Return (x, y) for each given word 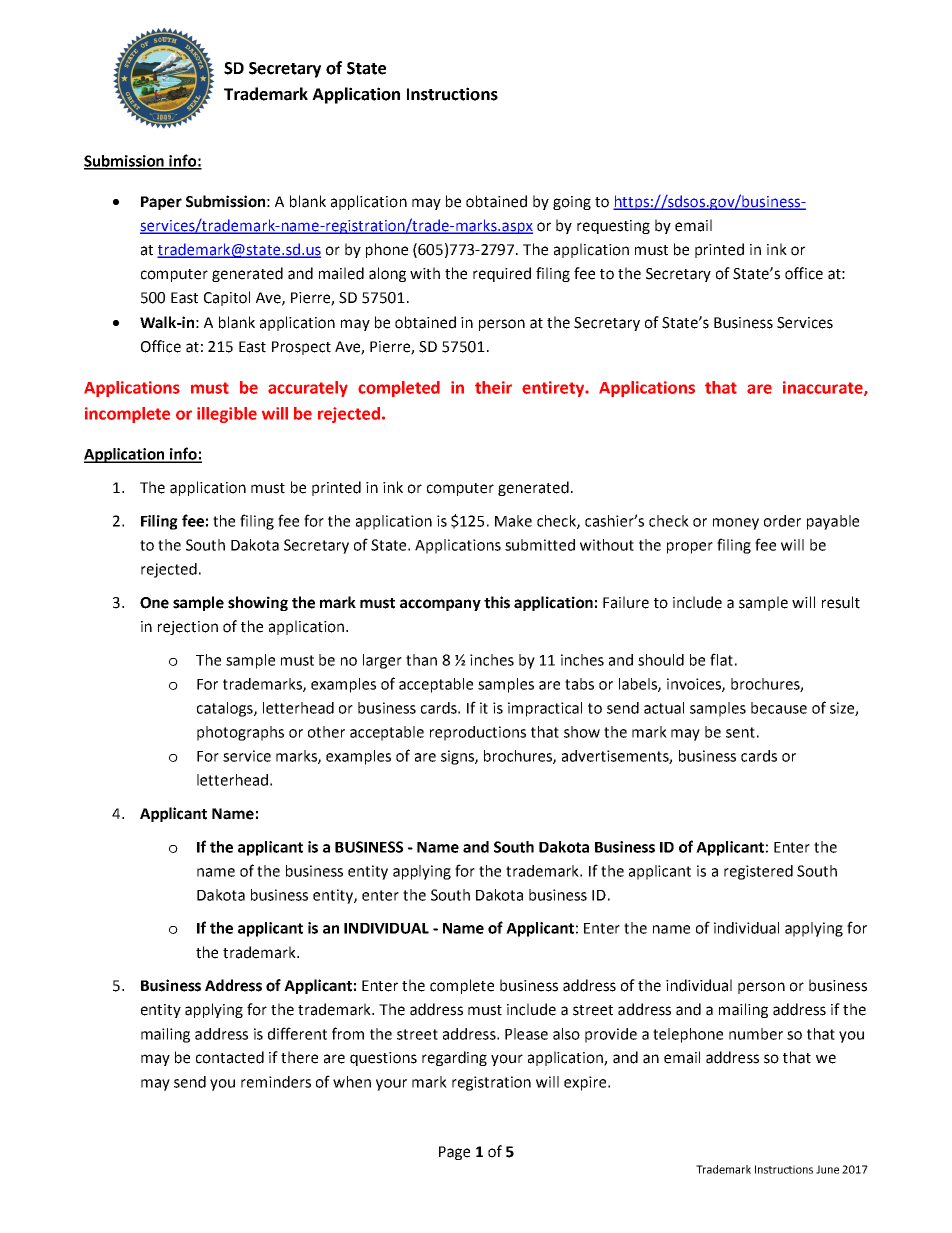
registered (758, 872)
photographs (240, 733)
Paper (161, 203)
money (736, 524)
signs (458, 757)
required (502, 274)
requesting (613, 227)
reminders (276, 1082)
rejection (188, 628)
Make (513, 521)
